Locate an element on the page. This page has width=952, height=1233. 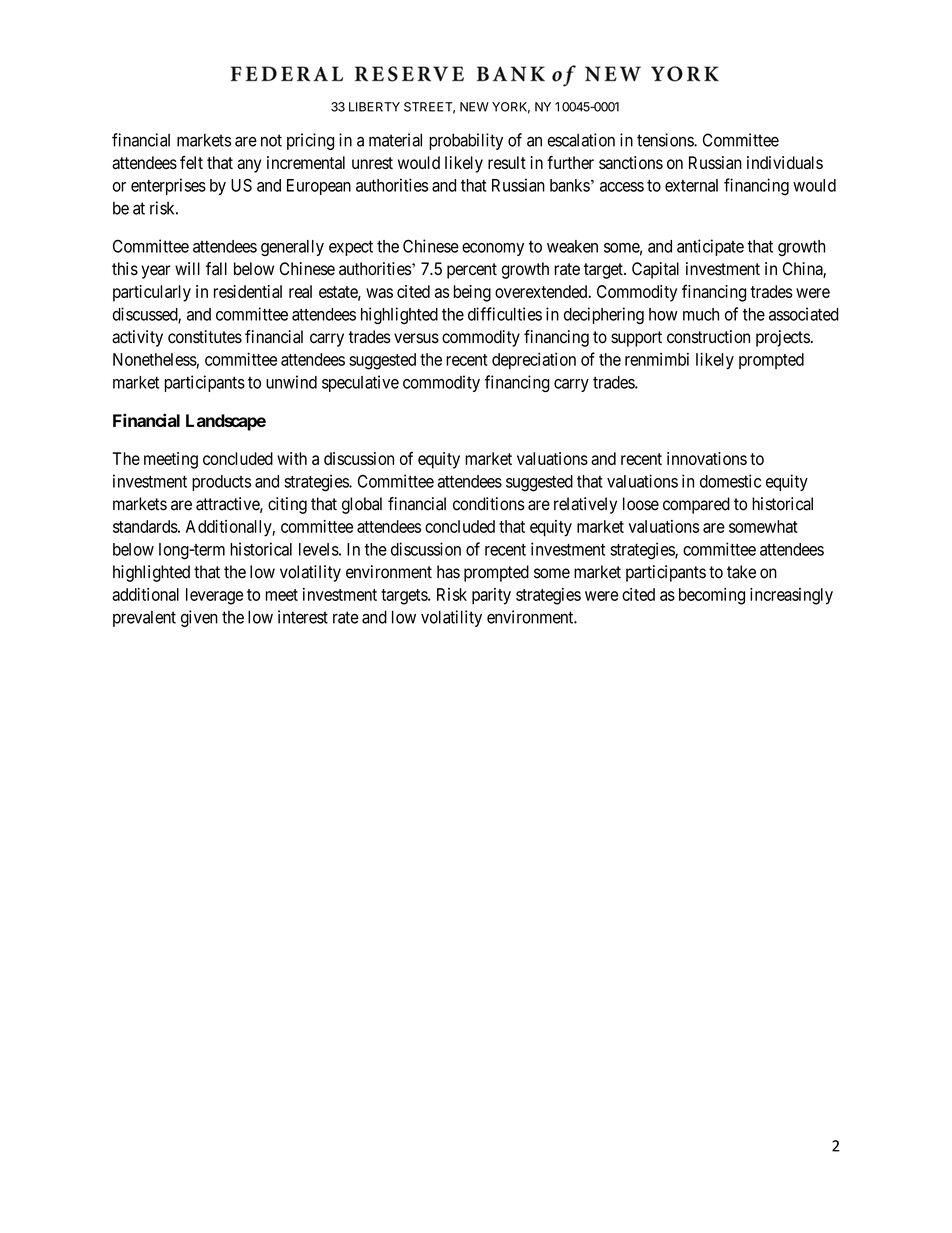
construction is located at coordinates (708, 337).
